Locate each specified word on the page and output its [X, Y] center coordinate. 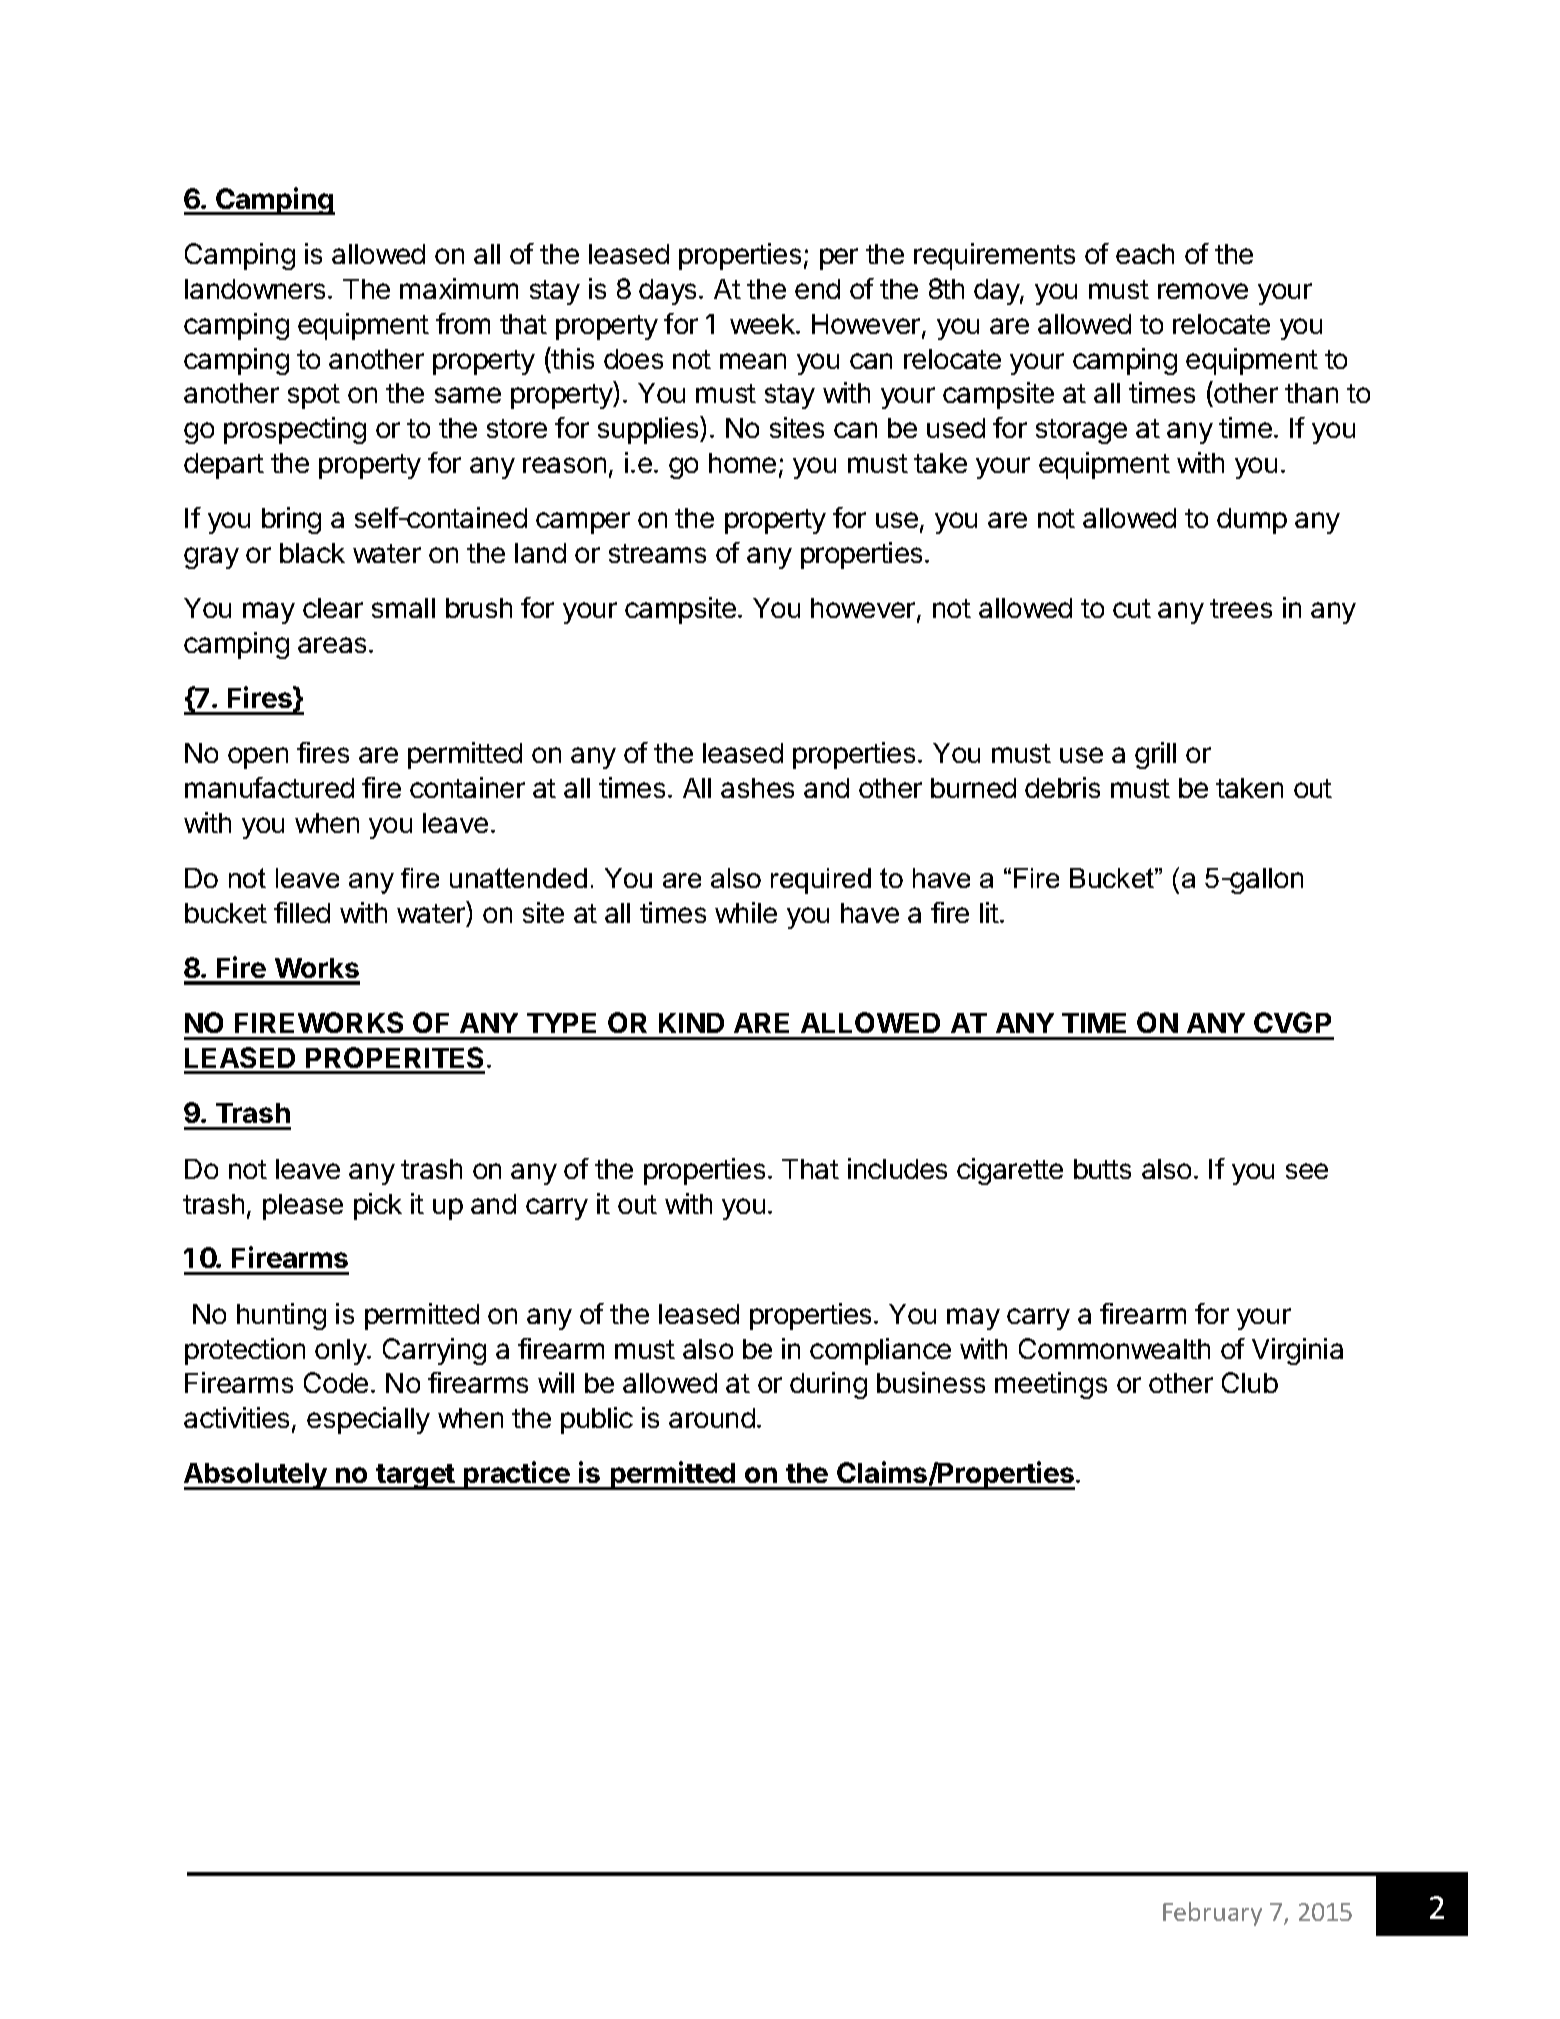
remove [1203, 291]
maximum [459, 288]
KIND [691, 1023]
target [415, 1477]
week [763, 324]
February [1212, 1914]
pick [378, 1206]
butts [1102, 1169]
